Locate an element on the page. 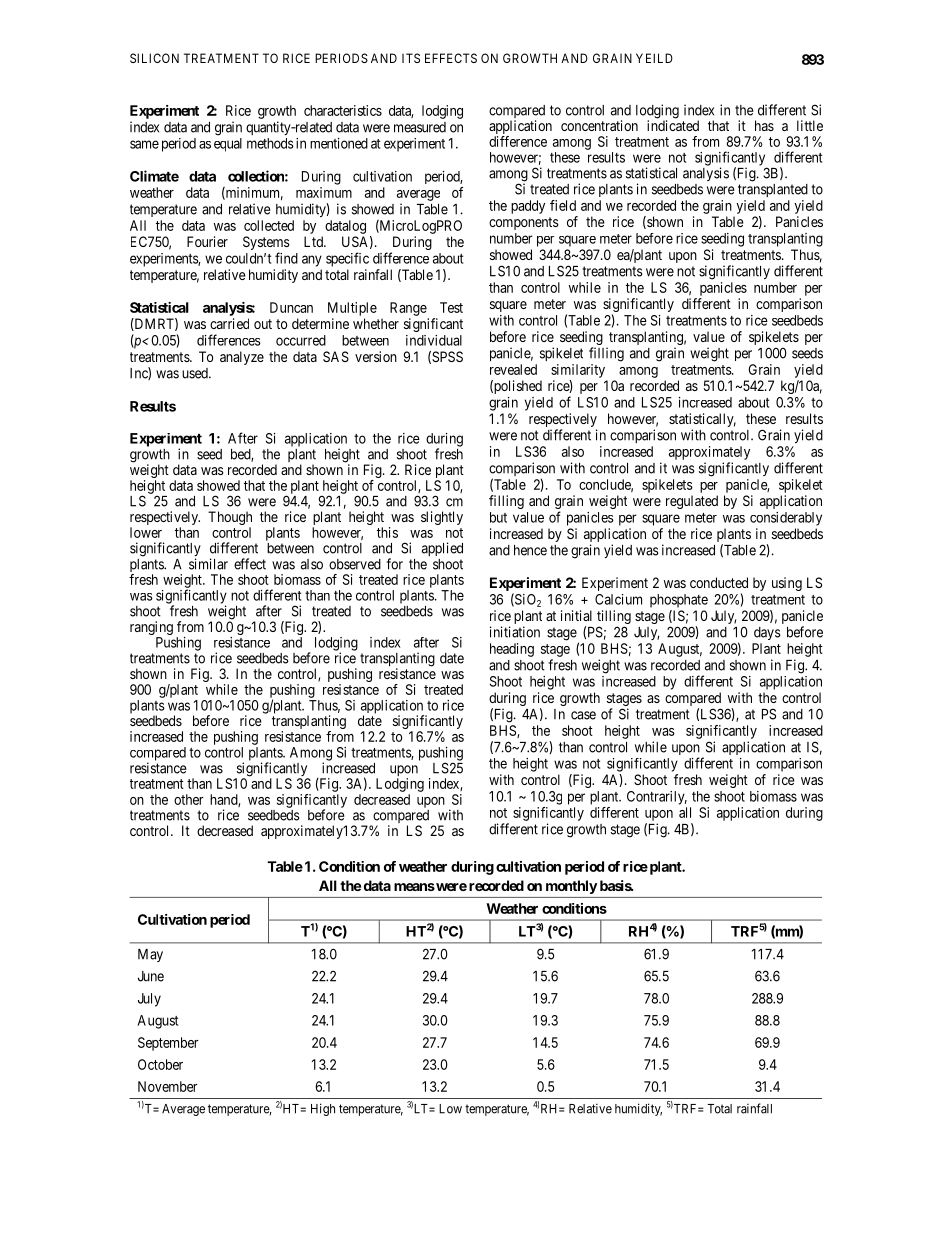  case is located at coordinates (583, 715).
